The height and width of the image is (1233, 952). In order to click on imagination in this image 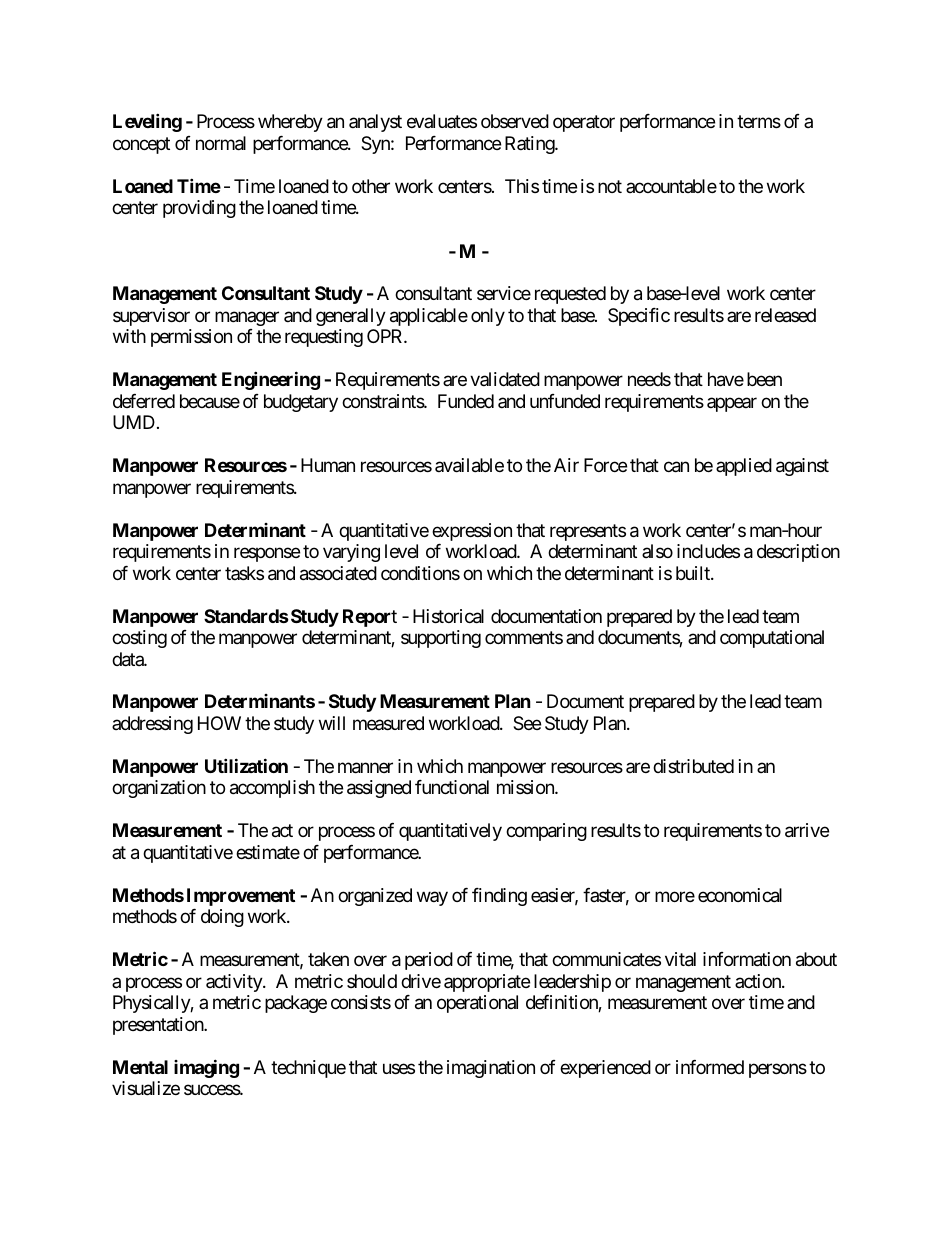, I will do `click(491, 1069)`.
